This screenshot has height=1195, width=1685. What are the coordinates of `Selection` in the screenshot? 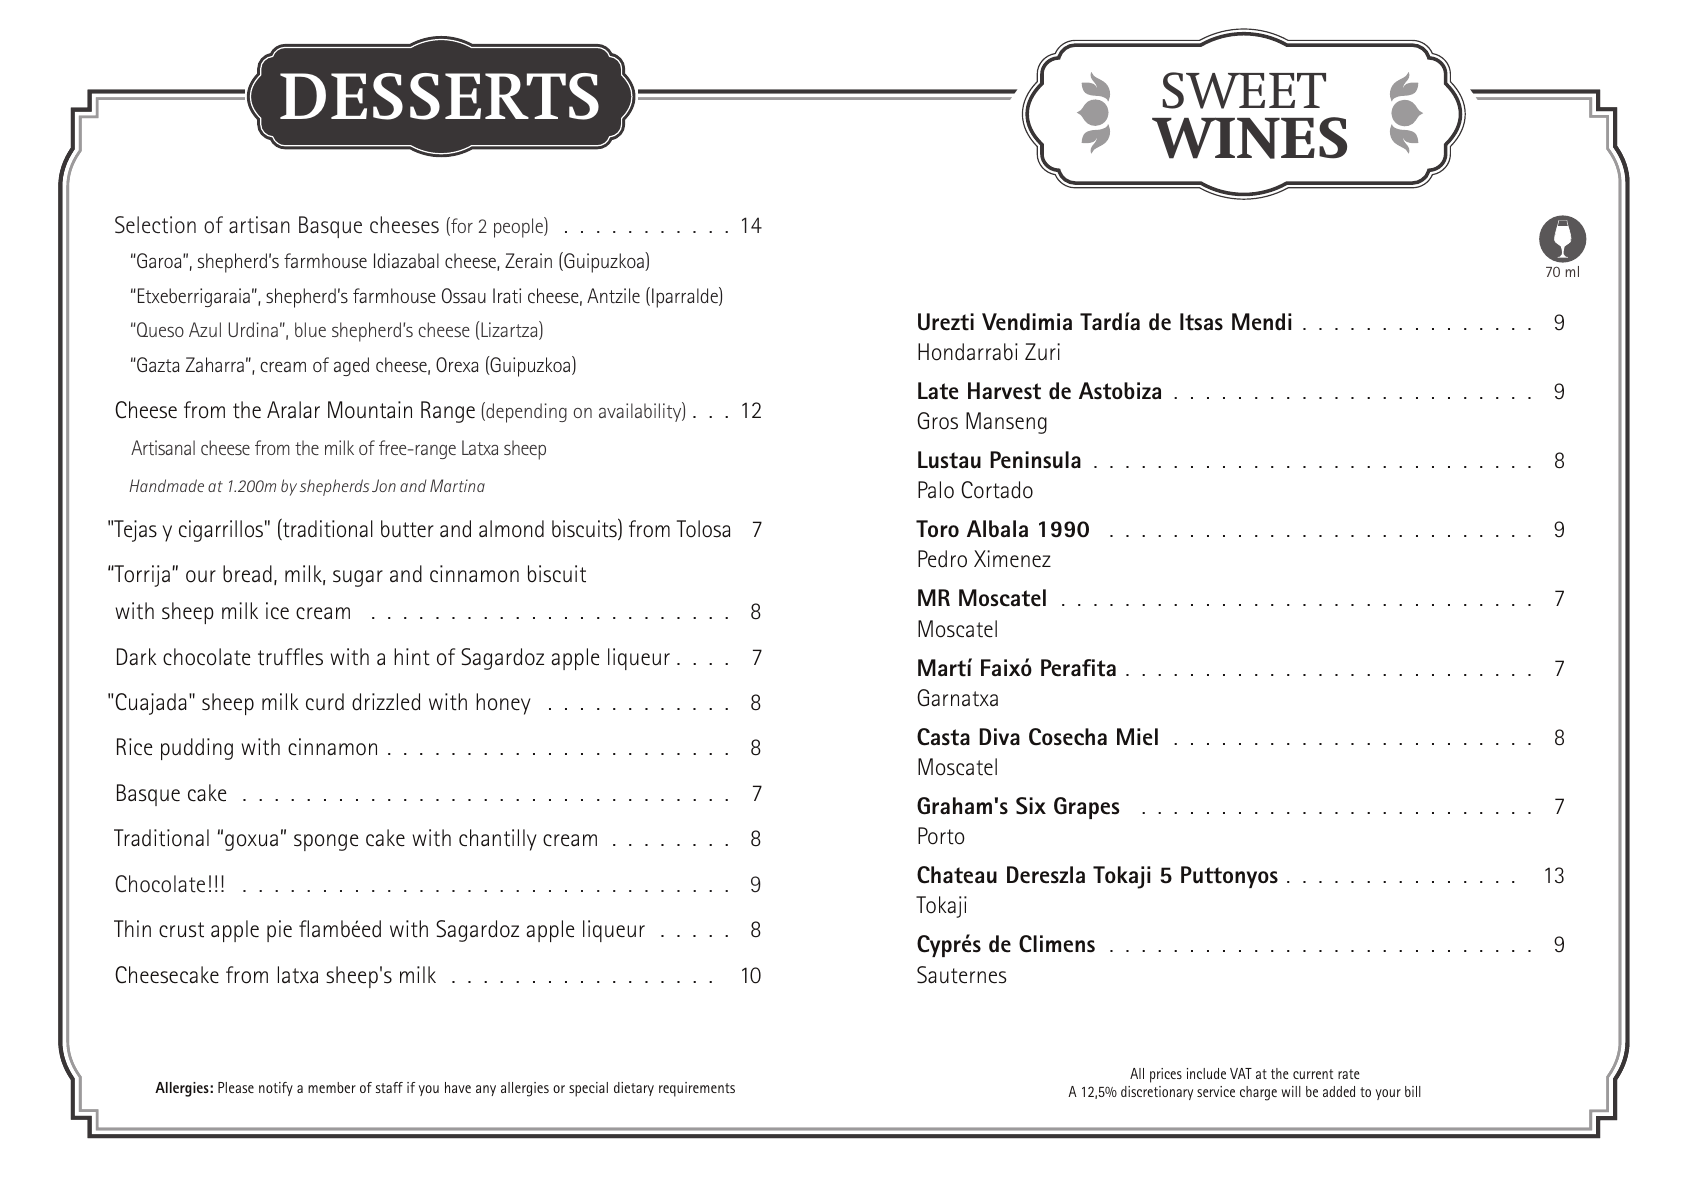 It's located at (155, 225).
